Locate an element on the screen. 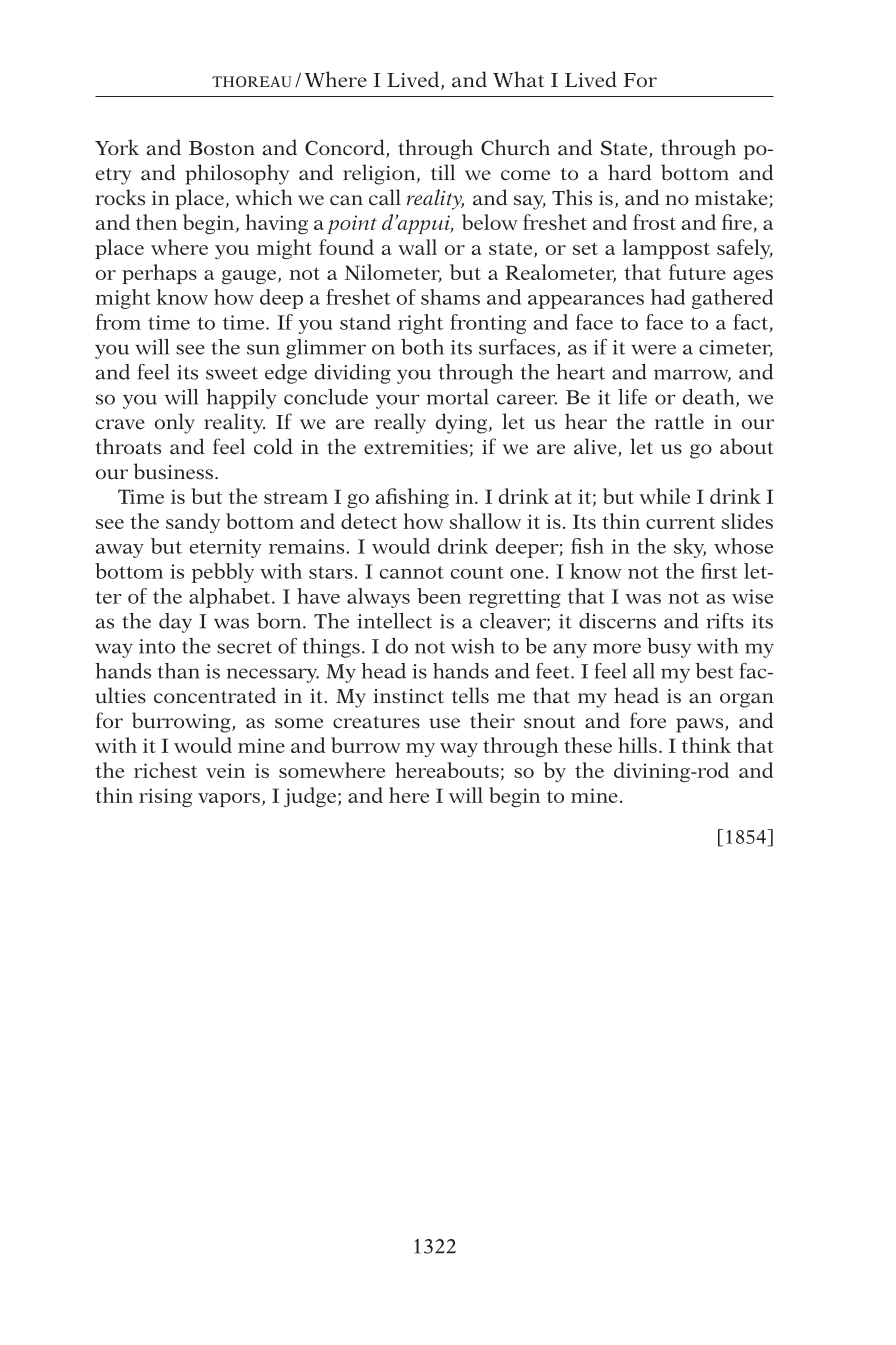 The image size is (896, 1345). What is located at coordinates (518, 79).
